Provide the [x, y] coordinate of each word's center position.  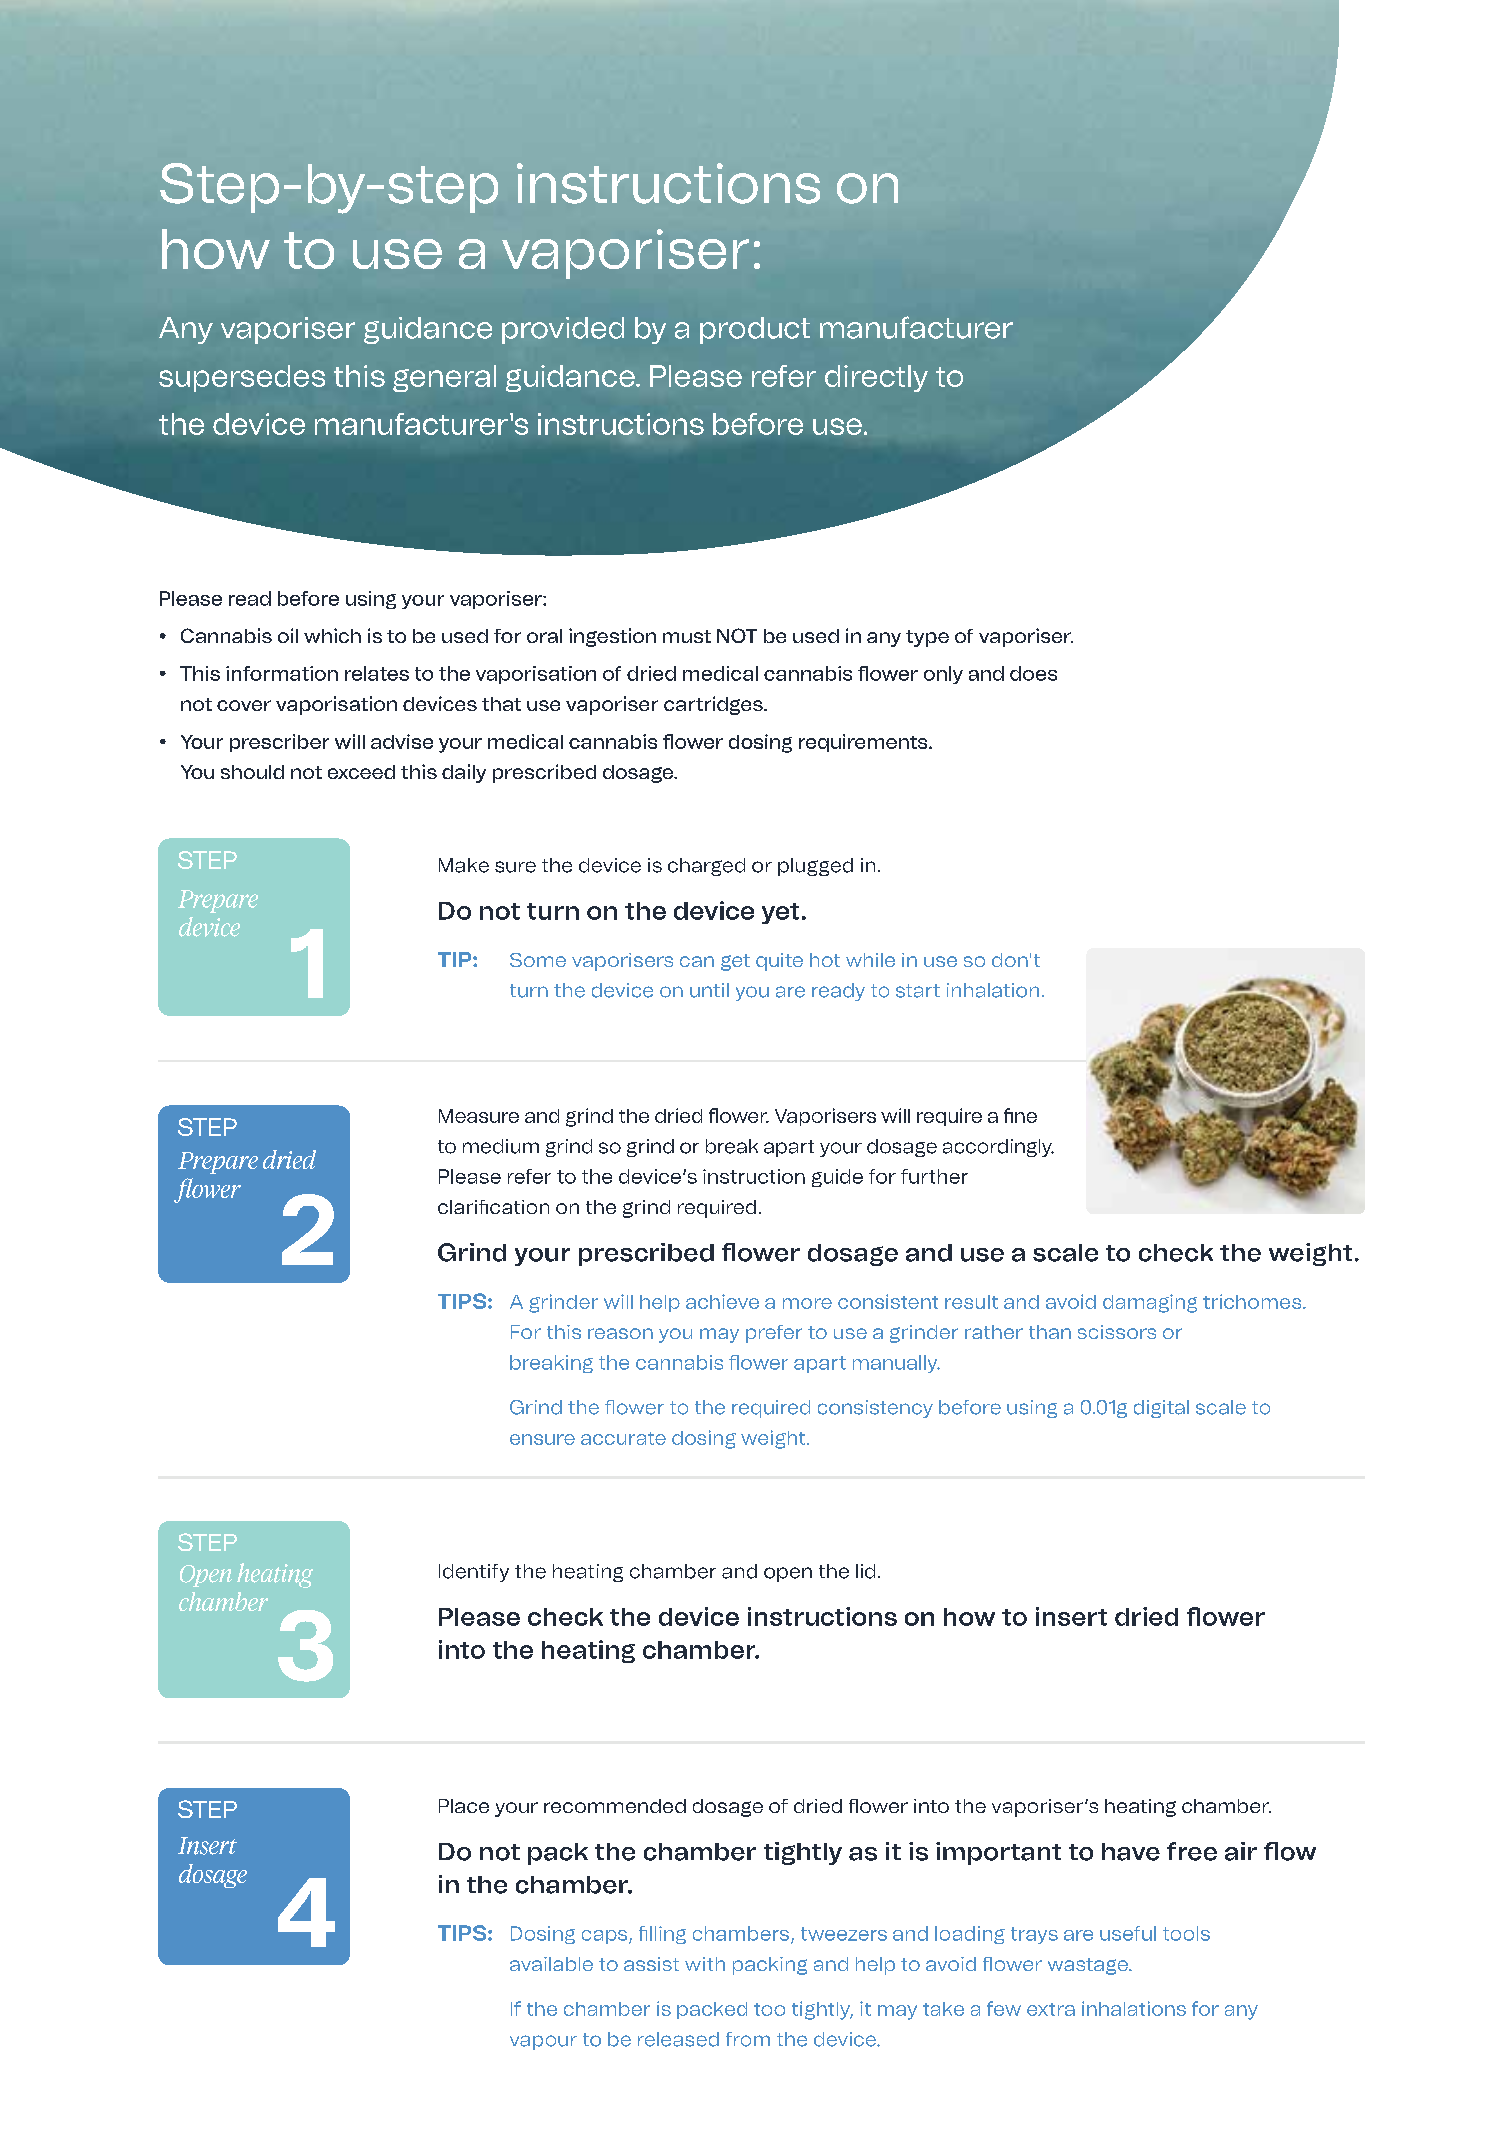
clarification [493, 1207]
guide [837, 1178]
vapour [543, 2042]
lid [865, 1571]
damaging [1150, 1303]
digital [1161, 1409]
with [705, 1964]
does [1033, 673]
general [444, 378]
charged [706, 867]
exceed [361, 772]
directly [876, 378]
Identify [474, 1573]
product [755, 330]
